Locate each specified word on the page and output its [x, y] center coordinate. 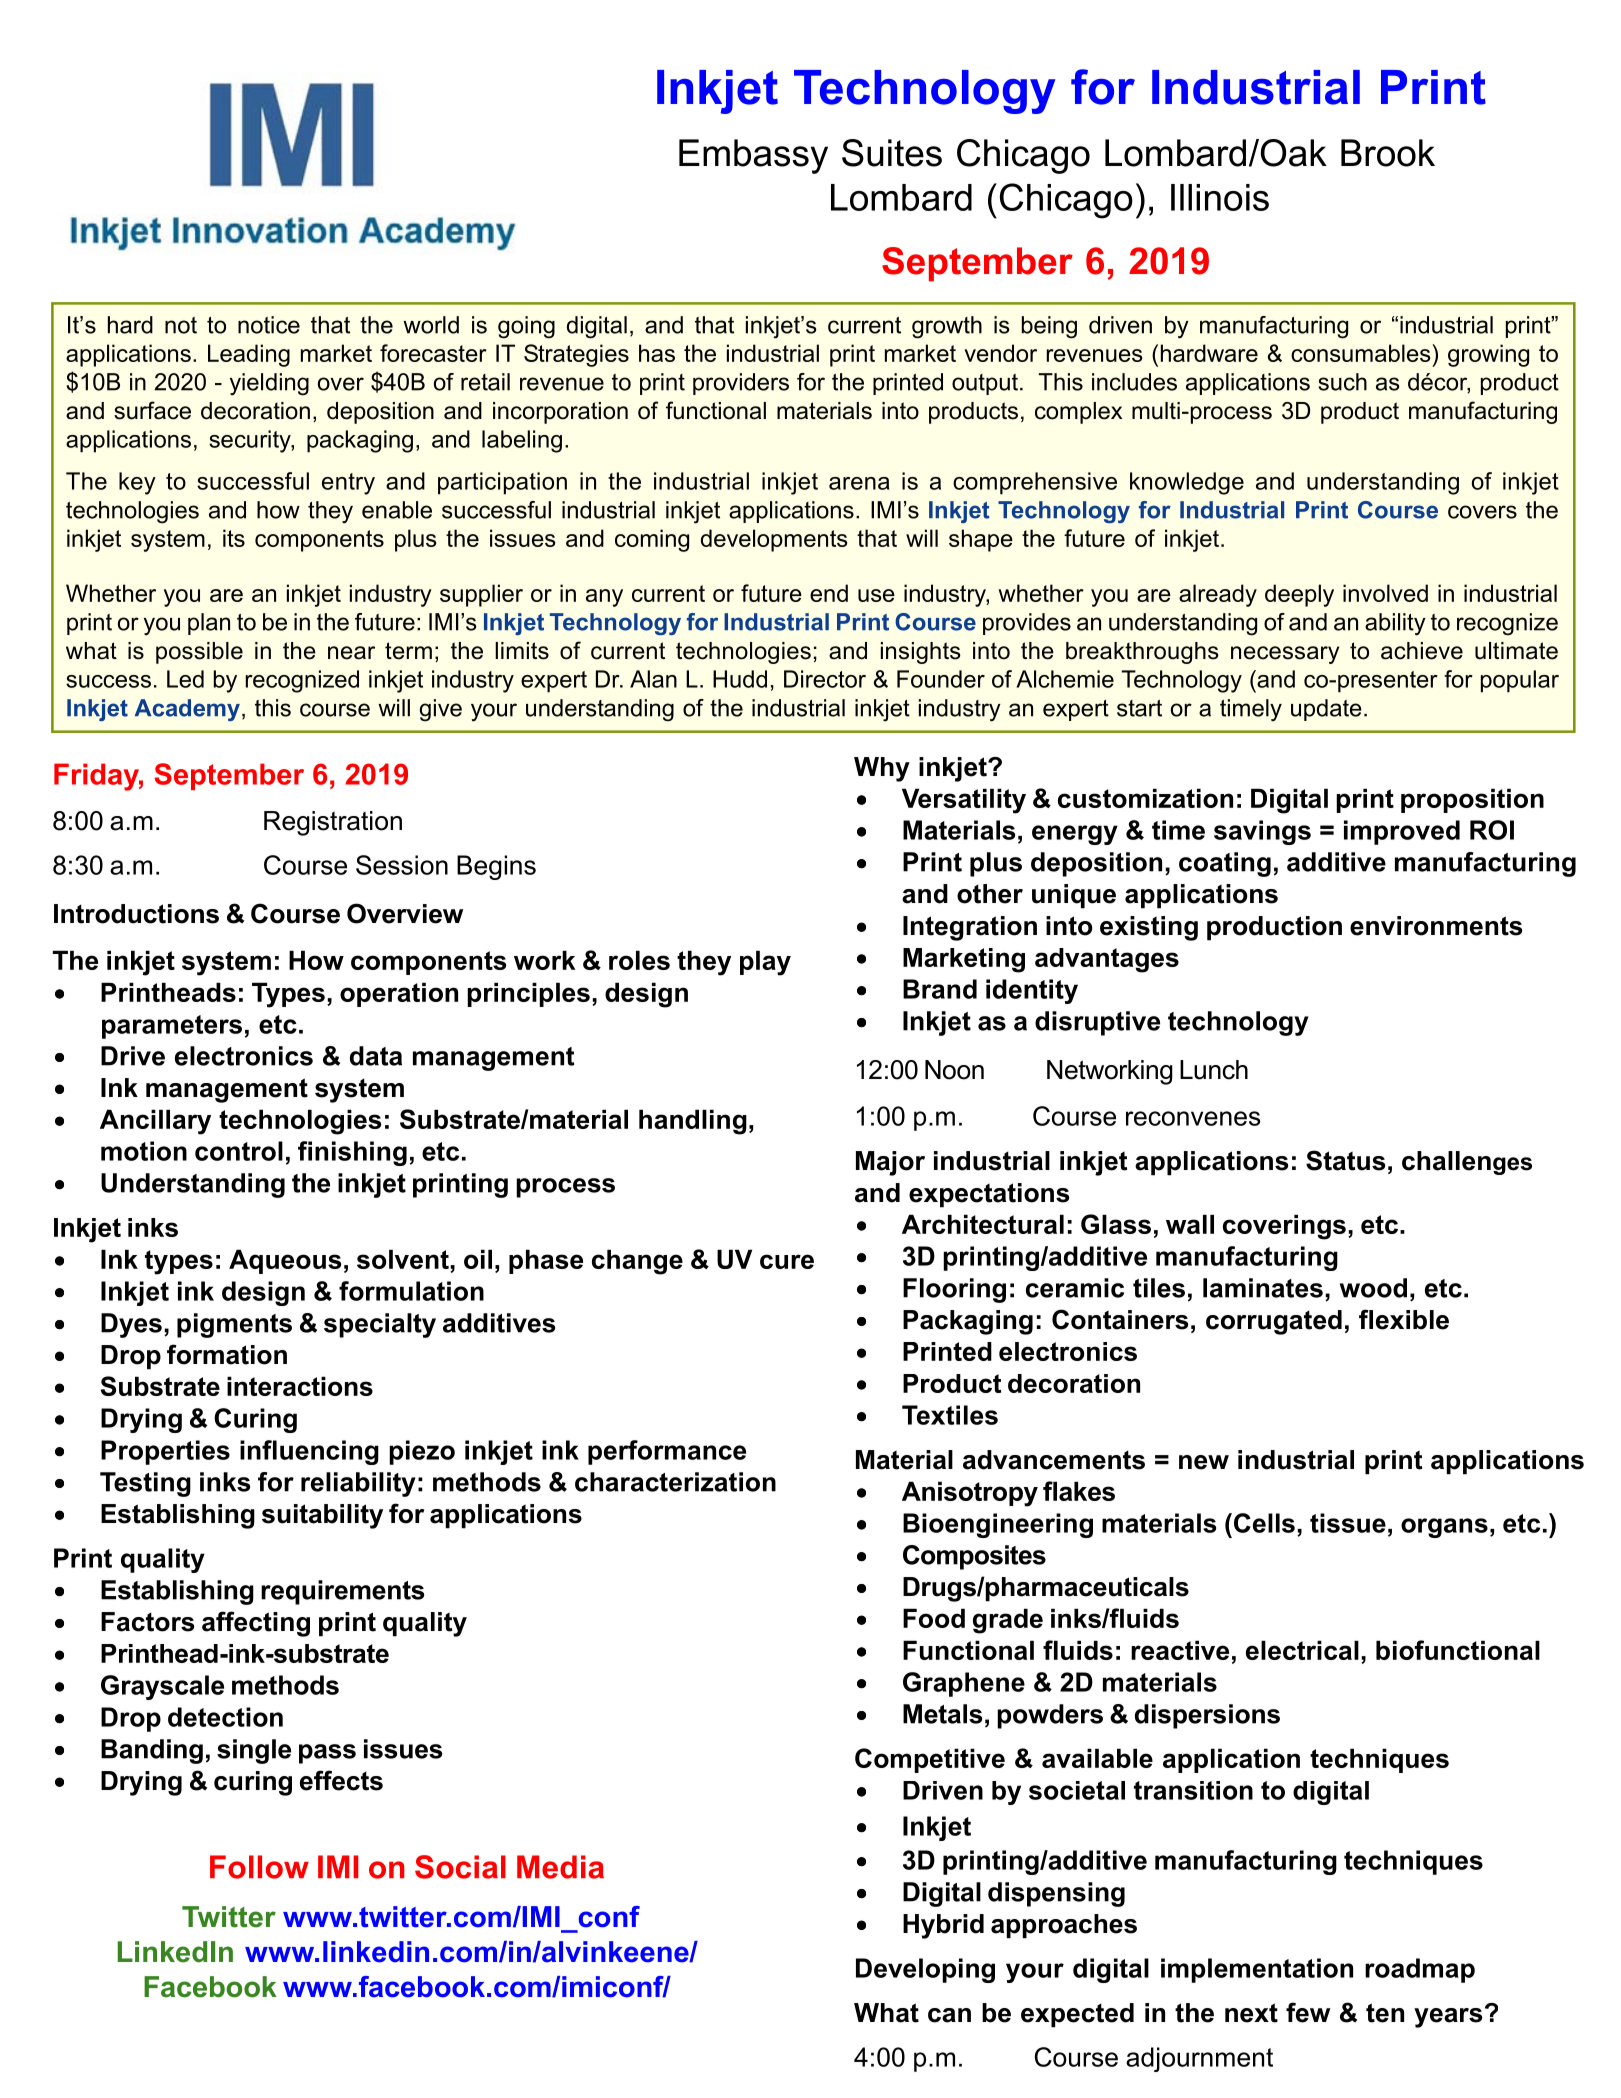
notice [269, 325]
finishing [352, 1153]
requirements [342, 1592]
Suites [892, 153]
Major [890, 1163]
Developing [925, 1970]
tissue [1348, 1523]
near [351, 653]
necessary [1285, 655]
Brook [1388, 153]
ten [1385, 2013]
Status [1345, 1160]
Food [934, 1618]
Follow [259, 1867]
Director [825, 679]
